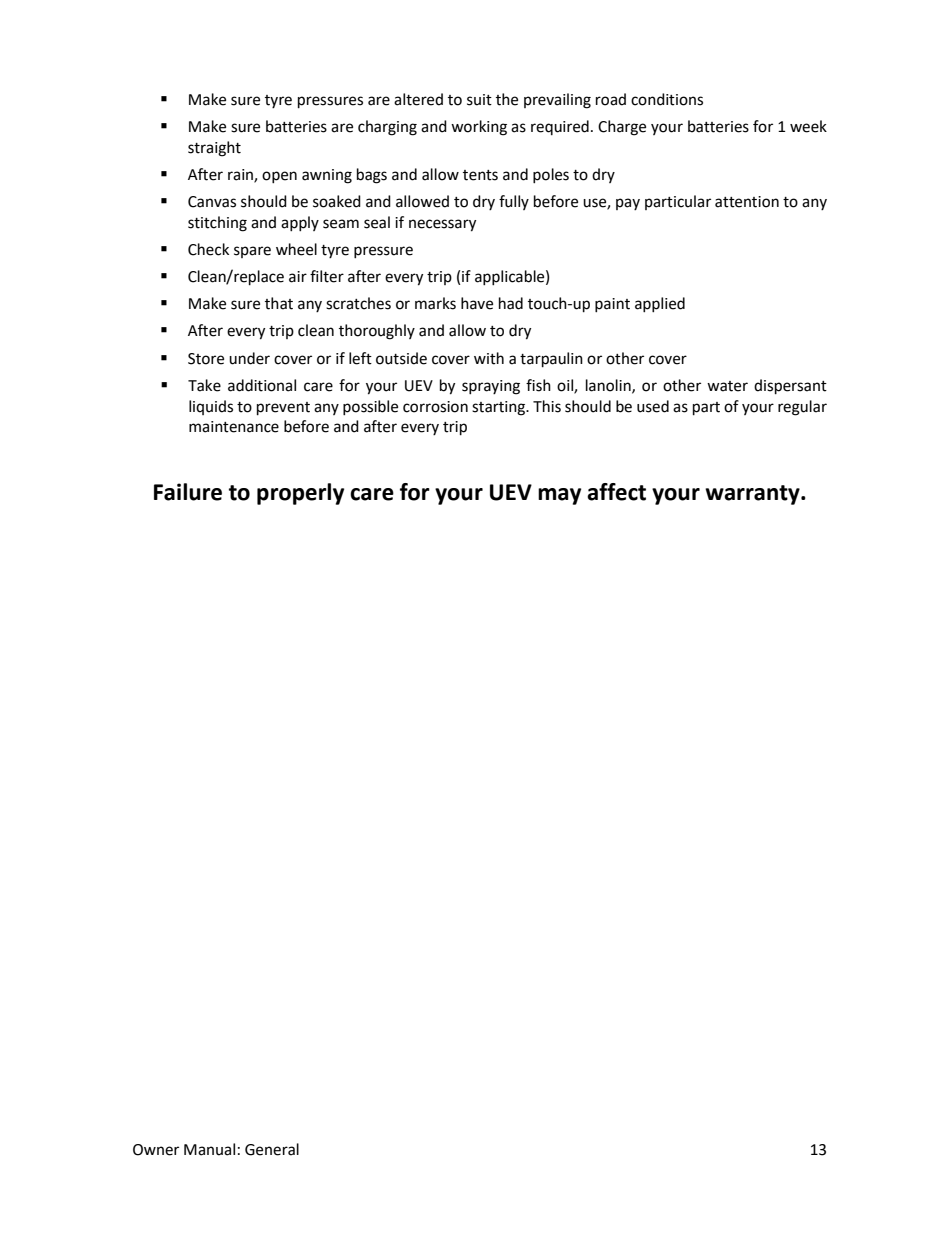 Image resolution: width=952 pixels, height=1233 pixels. What do you see at coordinates (479, 128) in the page?
I see `working` at bounding box center [479, 128].
